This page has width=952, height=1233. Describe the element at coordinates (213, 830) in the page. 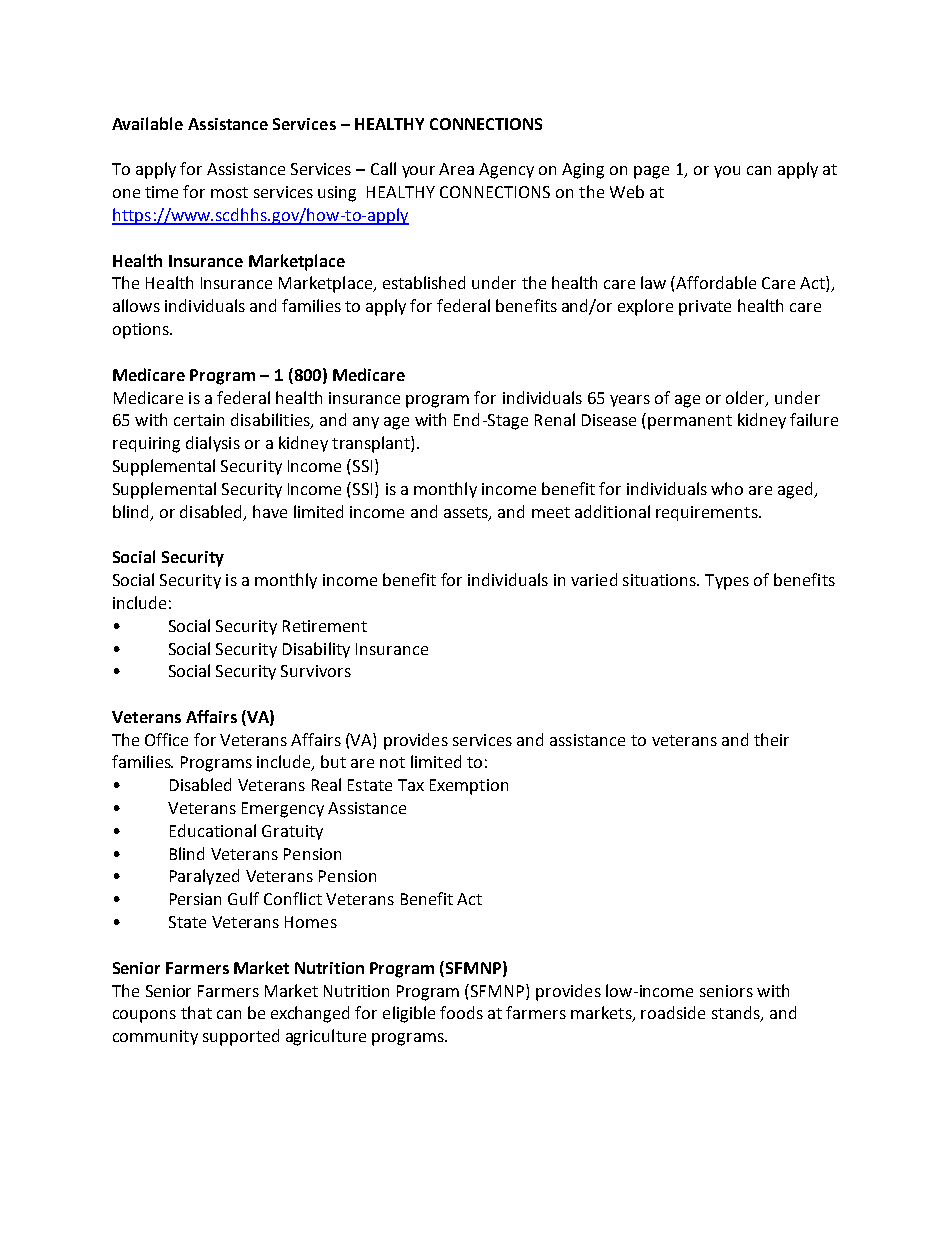

I see `Educational` at that location.
